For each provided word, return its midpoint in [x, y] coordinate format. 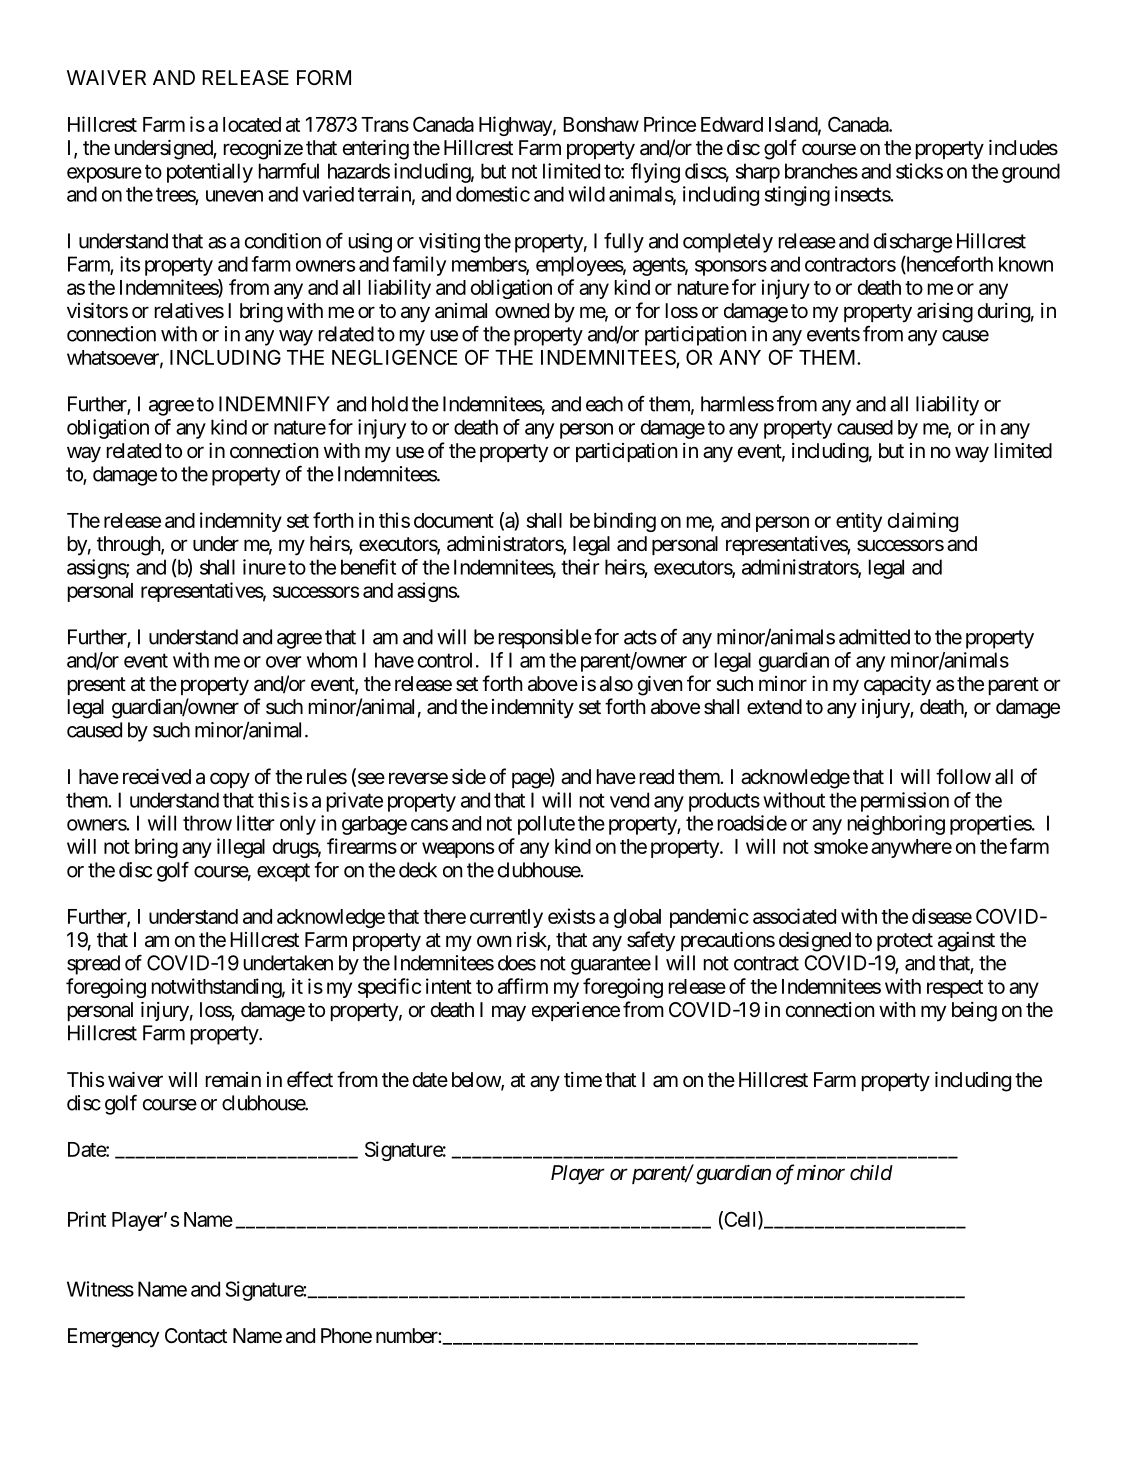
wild [586, 194]
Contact [196, 1336]
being [974, 1012]
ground [1031, 173]
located [252, 124]
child [871, 1172]
